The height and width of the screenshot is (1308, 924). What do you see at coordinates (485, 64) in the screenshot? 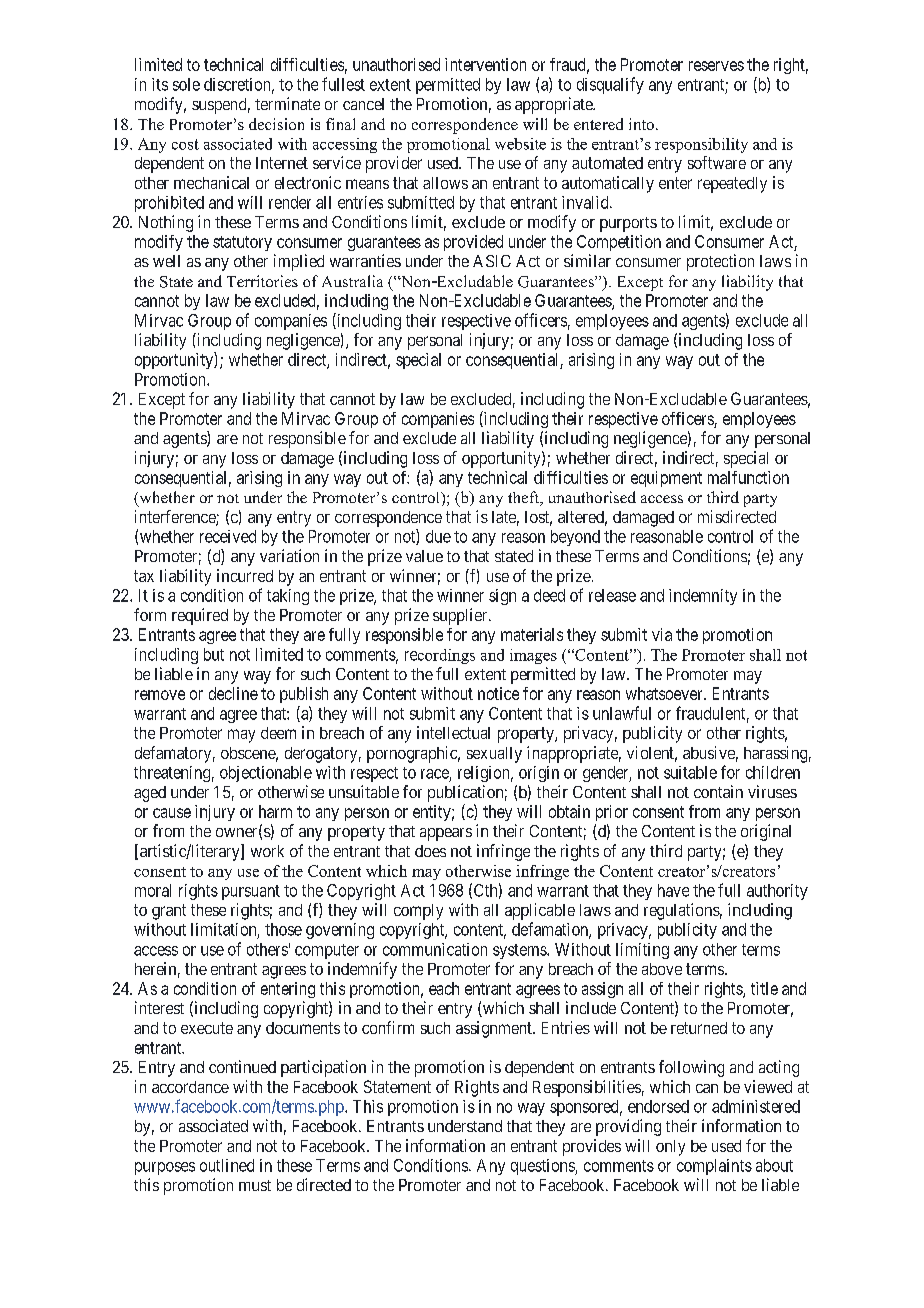
I see `intervention` at bounding box center [485, 64].
